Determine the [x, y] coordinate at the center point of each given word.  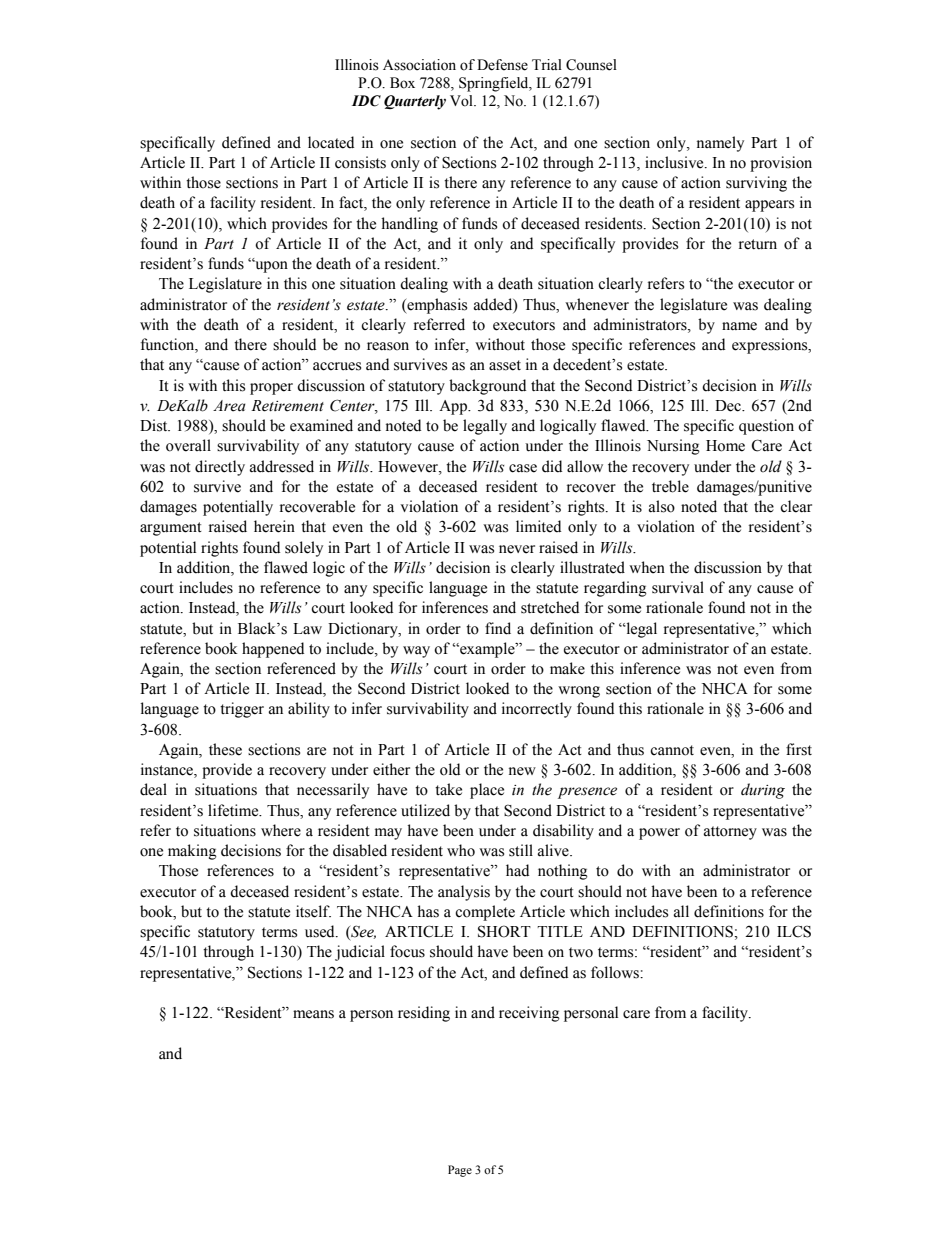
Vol [462, 101]
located [331, 142]
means [313, 1014]
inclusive [675, 162]
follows [616, 972]
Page [460, 1171]
